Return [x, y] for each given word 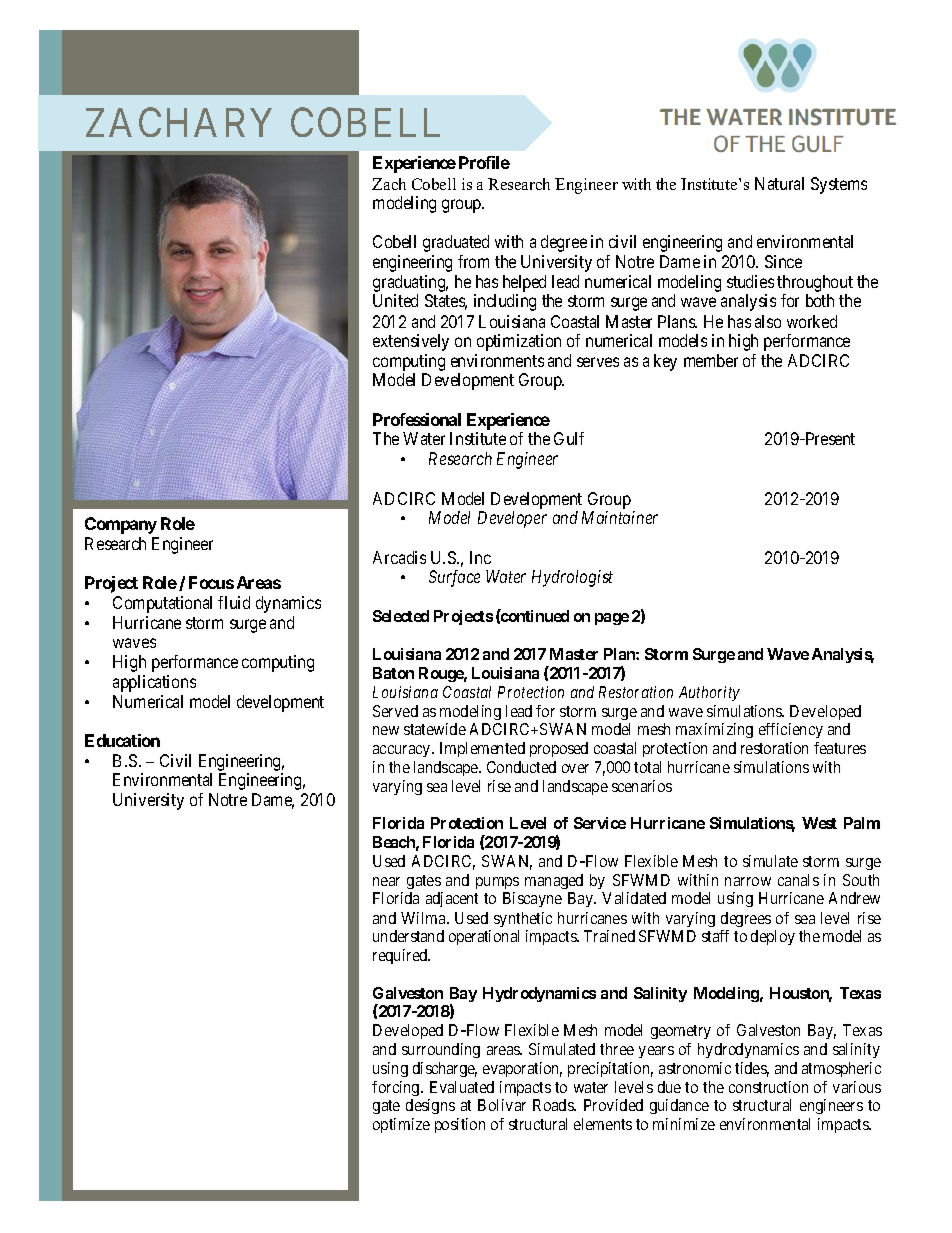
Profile [484, 162]
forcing [397, 1088]
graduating [410, 283]
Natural [779, 183]
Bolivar [502, 1105]
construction [768, 1087]
